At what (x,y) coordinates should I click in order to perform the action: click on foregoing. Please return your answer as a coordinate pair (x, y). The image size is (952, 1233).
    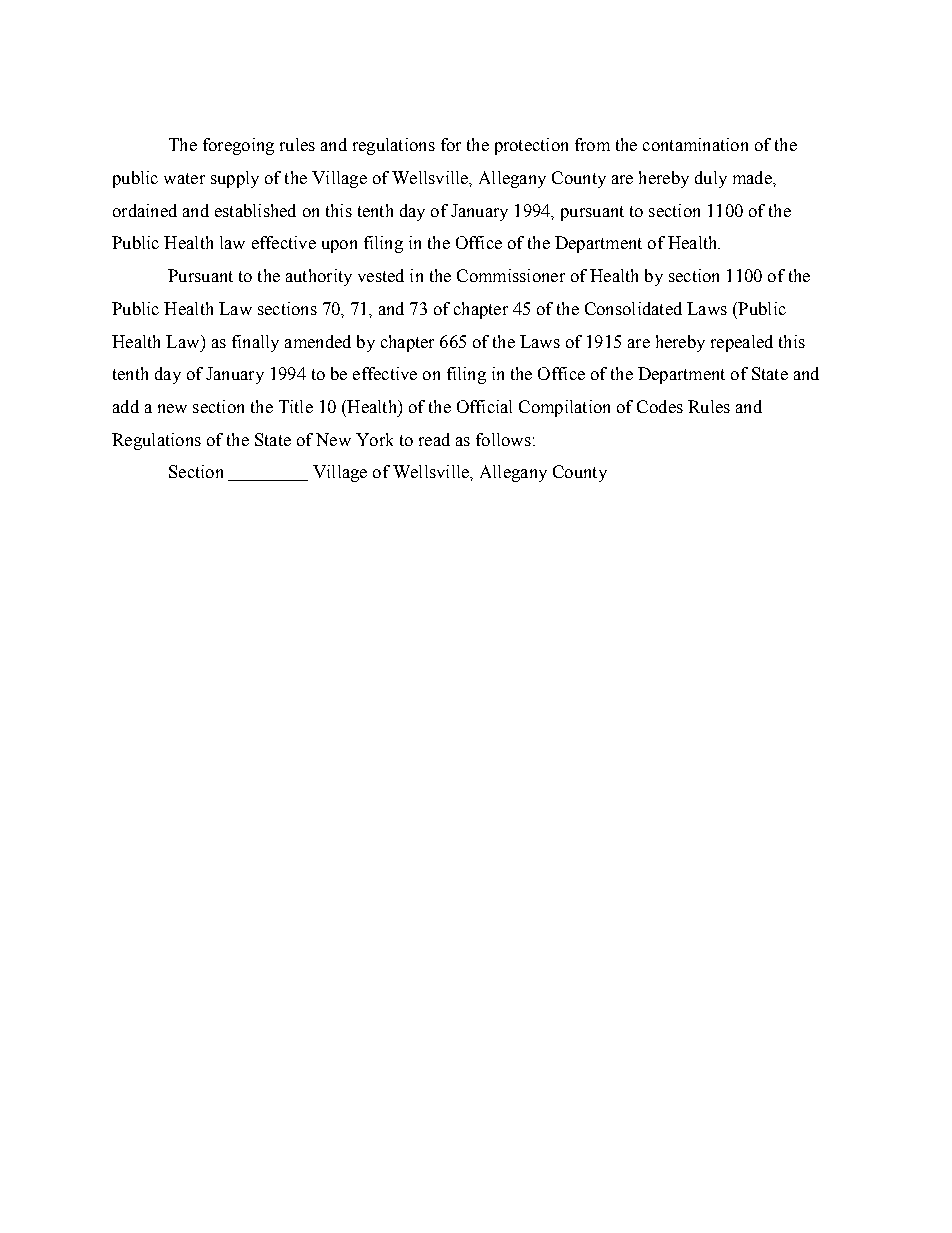
    Looking at the image, I should click on (238, 146).
